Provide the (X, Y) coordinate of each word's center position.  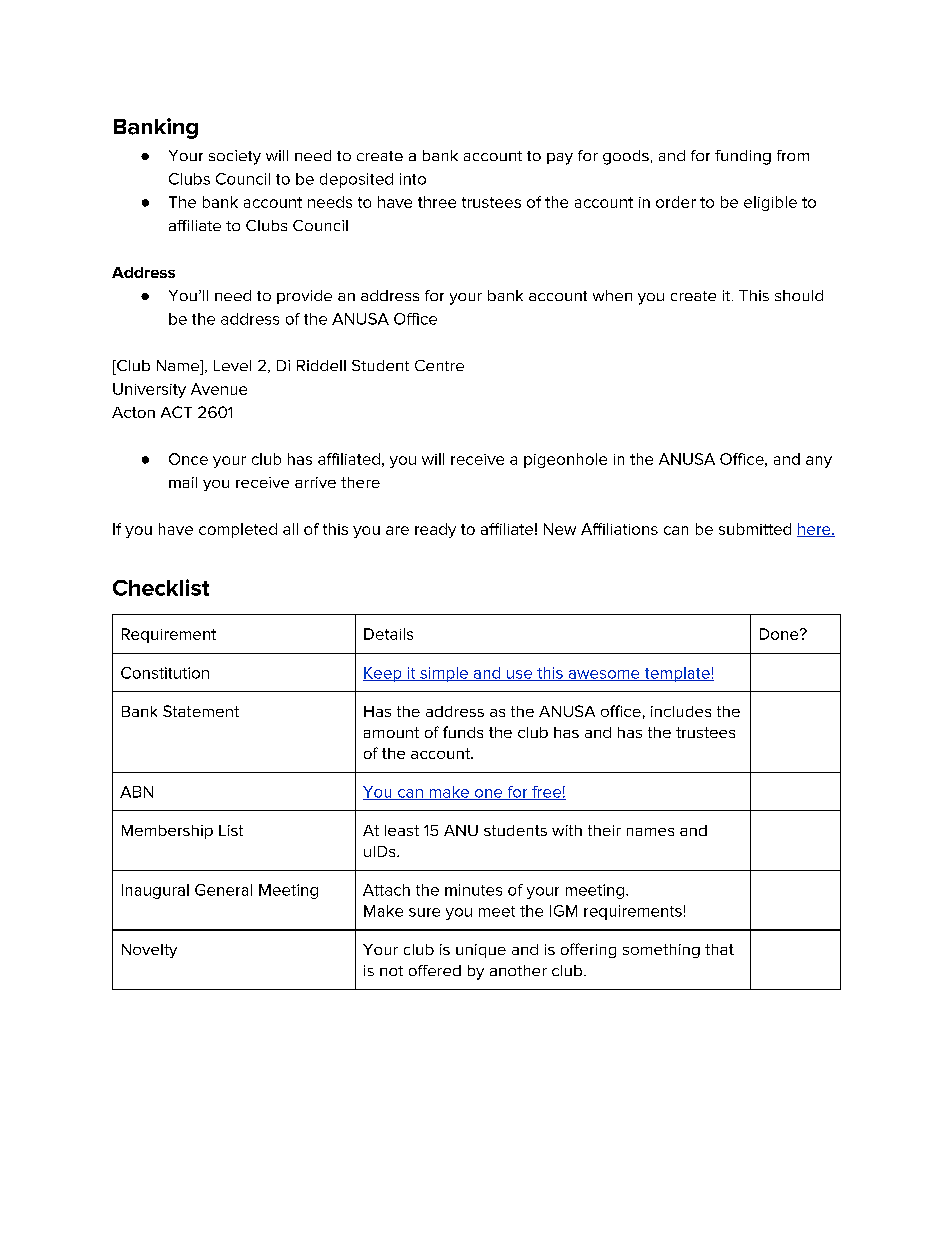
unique (481, 951)
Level (232, 365)
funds (463, 732)
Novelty (149, 951)
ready (435, 530)
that (719, 949)
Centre (439, 365)
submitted (755, 529)
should (799, 295)
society (235, 157)
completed (238, 530)
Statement (201, 711)
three (437, 202)
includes (681, 711)
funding (743, 157)
